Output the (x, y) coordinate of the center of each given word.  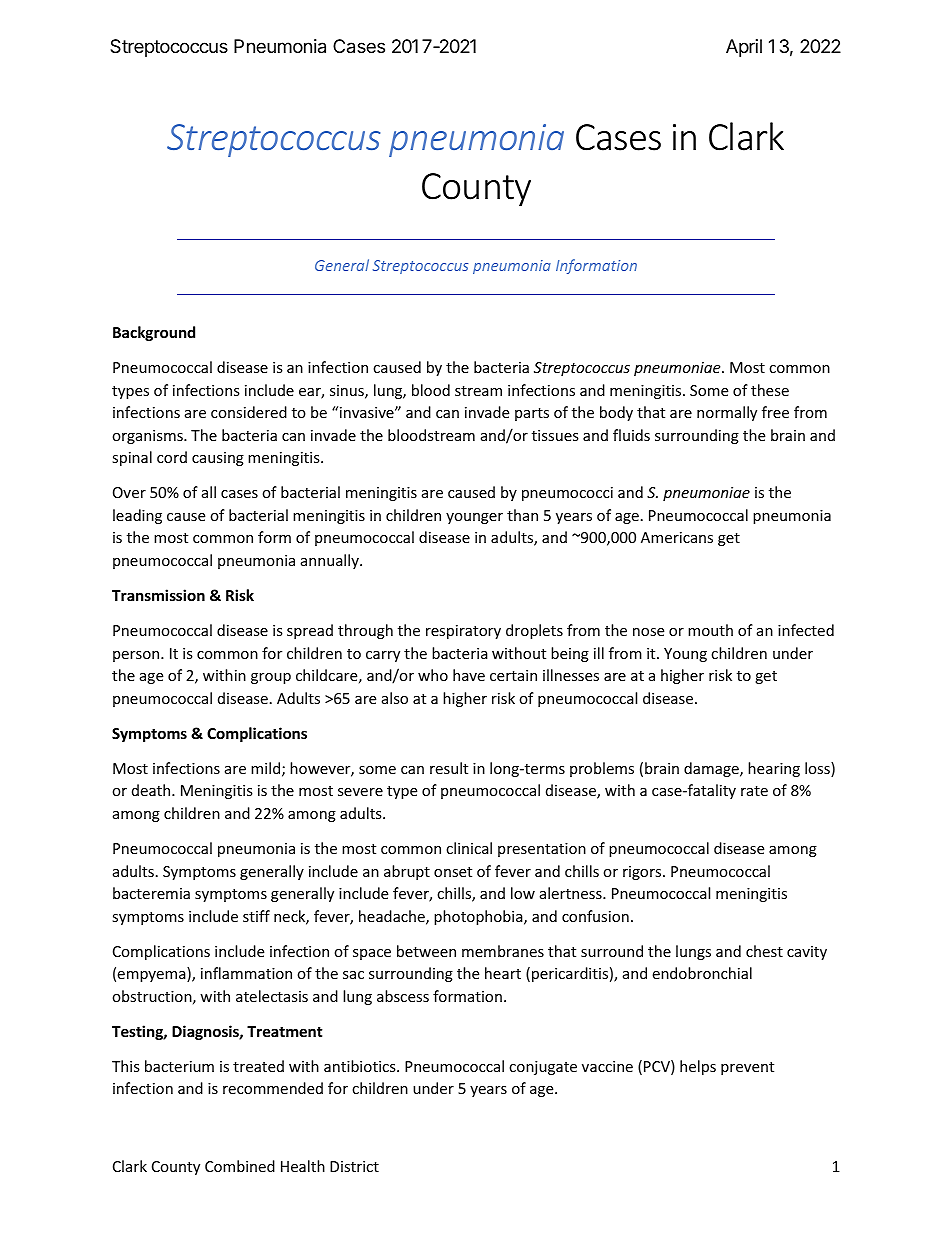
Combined (240, 1166)
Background (154, 333)
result (449, 768)
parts (532, 414)
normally (727, 413)
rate (754, 791)
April (744, 48)
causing (218, 459)
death (152, 790)
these (770, 390)
